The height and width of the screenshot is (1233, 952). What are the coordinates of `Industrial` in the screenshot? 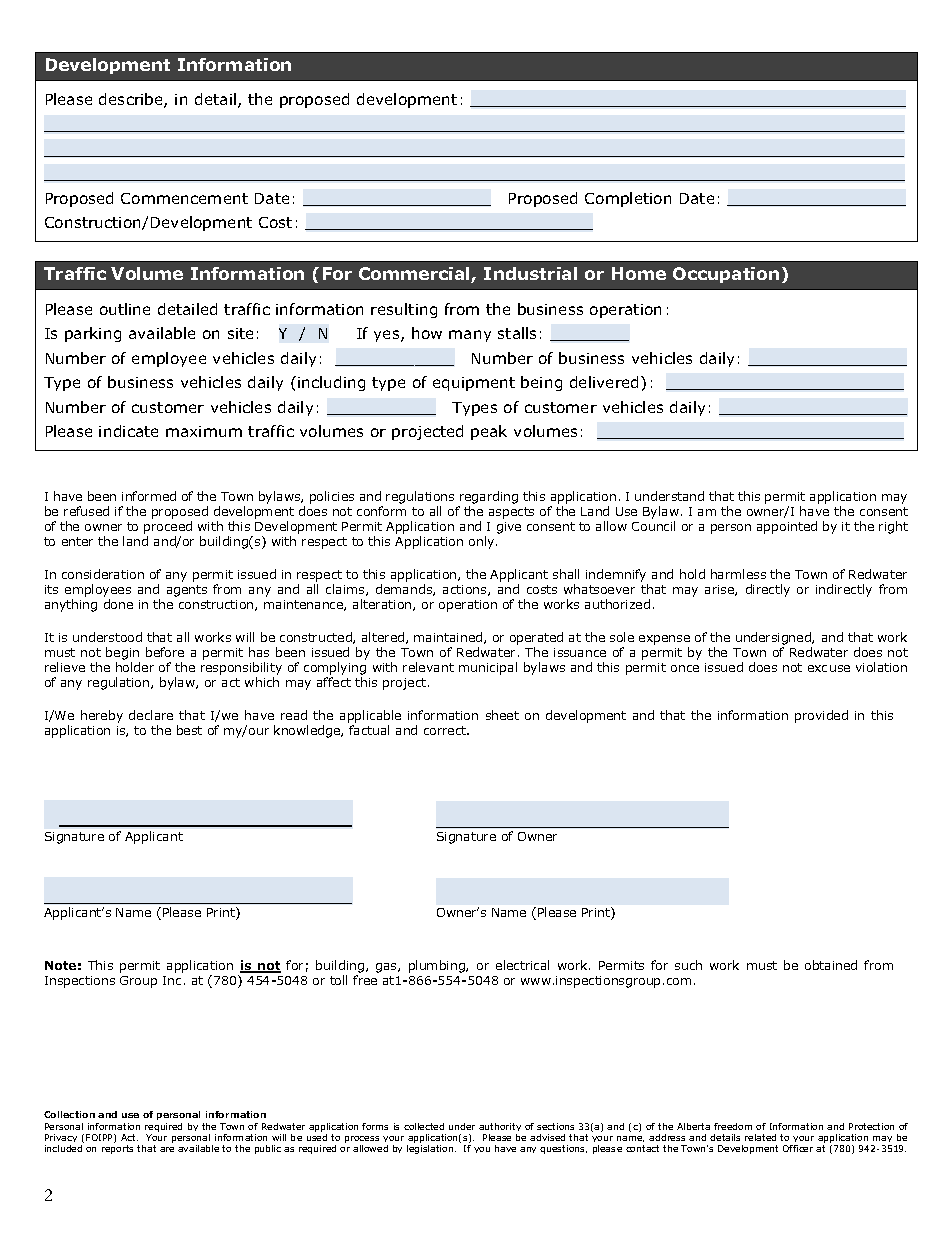 It's located at (530, 273).
